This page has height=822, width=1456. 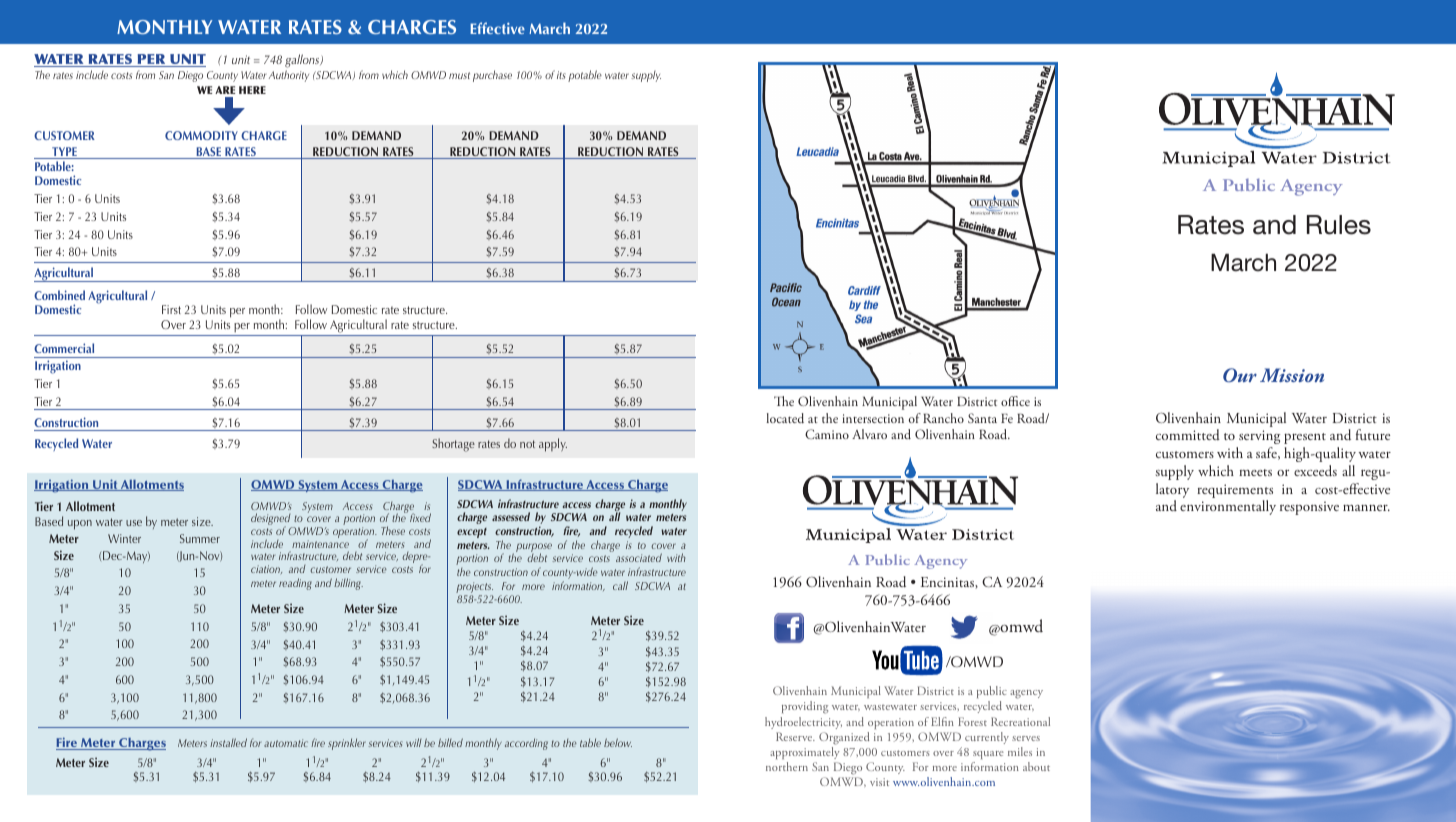 I want to click on HERE, so click(x=252, y=90).
